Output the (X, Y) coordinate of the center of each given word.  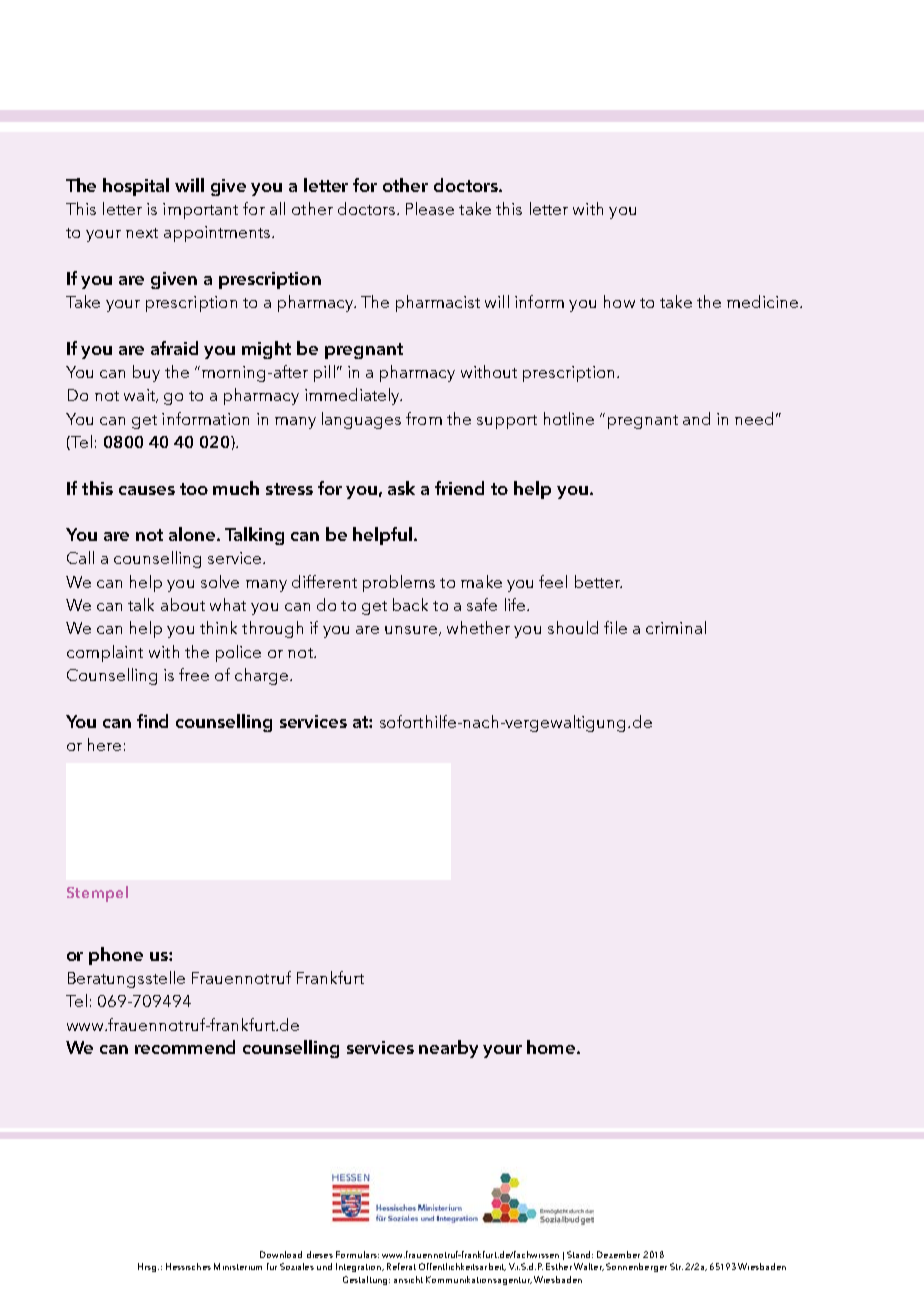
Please (430, 208)
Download (281, 1254)
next (142, 233)
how (619, 301)
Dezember (618, 1254)
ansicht (408, 1279)
